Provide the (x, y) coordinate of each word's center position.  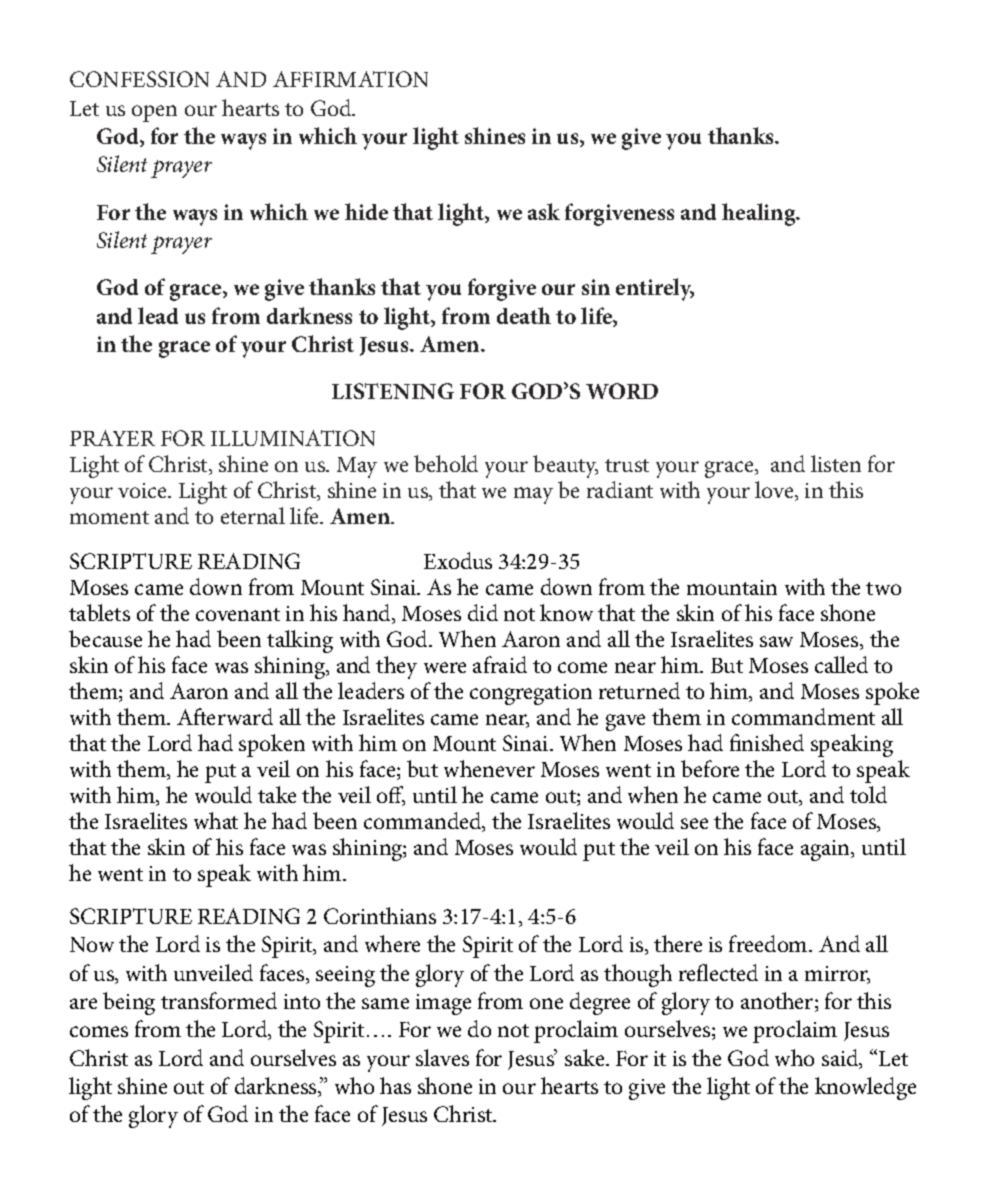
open (154, 113)
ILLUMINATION (293, 438)
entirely (655, 289)
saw (776, 641)
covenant (238, 614)
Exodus (458, 560)
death (524, 315)
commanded (424, 822)
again (827, 850)
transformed (219, 1000)
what (216, 820)
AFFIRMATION (350, 79)
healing (760, 214)
